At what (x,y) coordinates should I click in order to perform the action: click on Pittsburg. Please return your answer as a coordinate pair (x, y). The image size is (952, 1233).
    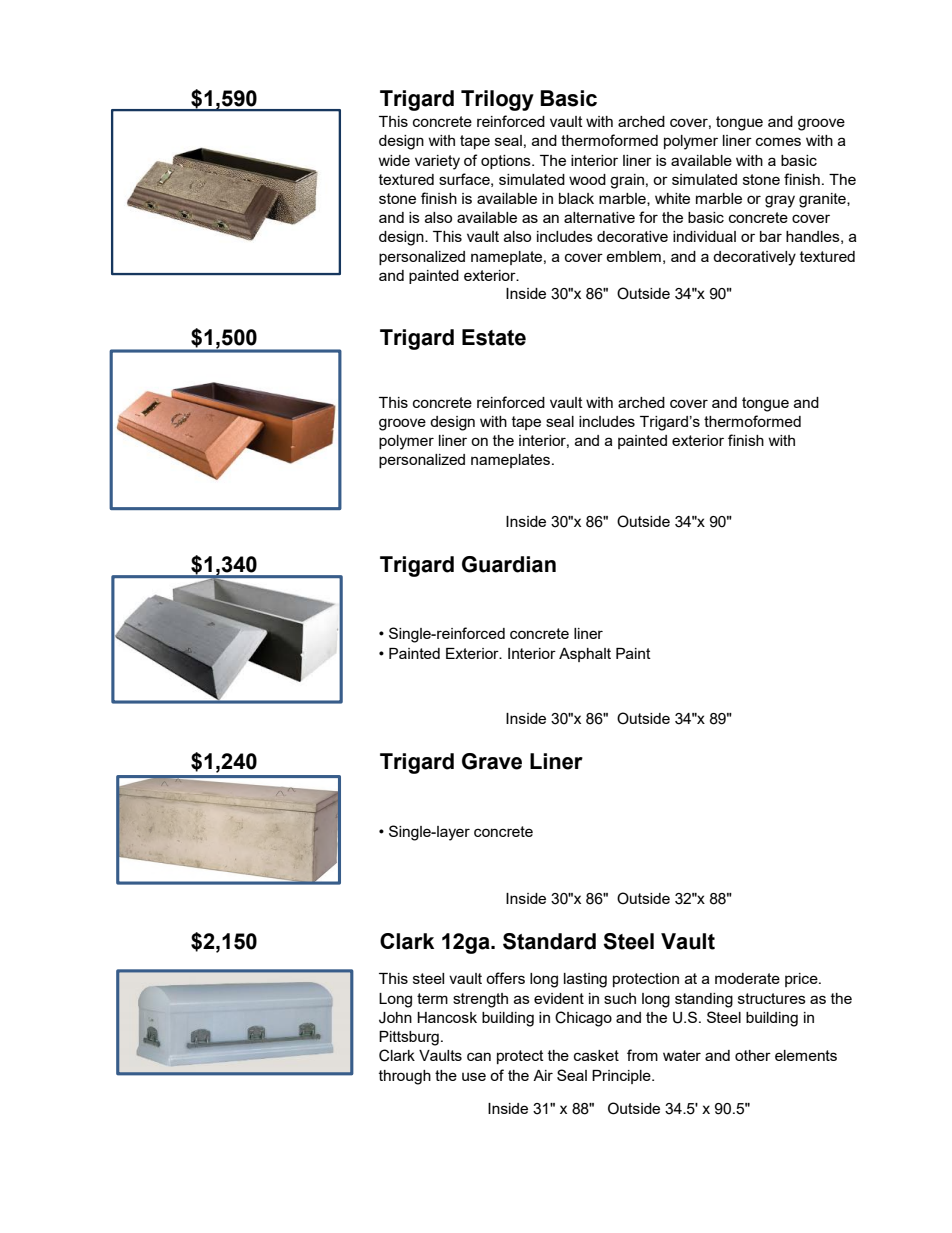
    Looking at the image, I should click on (409, 1038).
